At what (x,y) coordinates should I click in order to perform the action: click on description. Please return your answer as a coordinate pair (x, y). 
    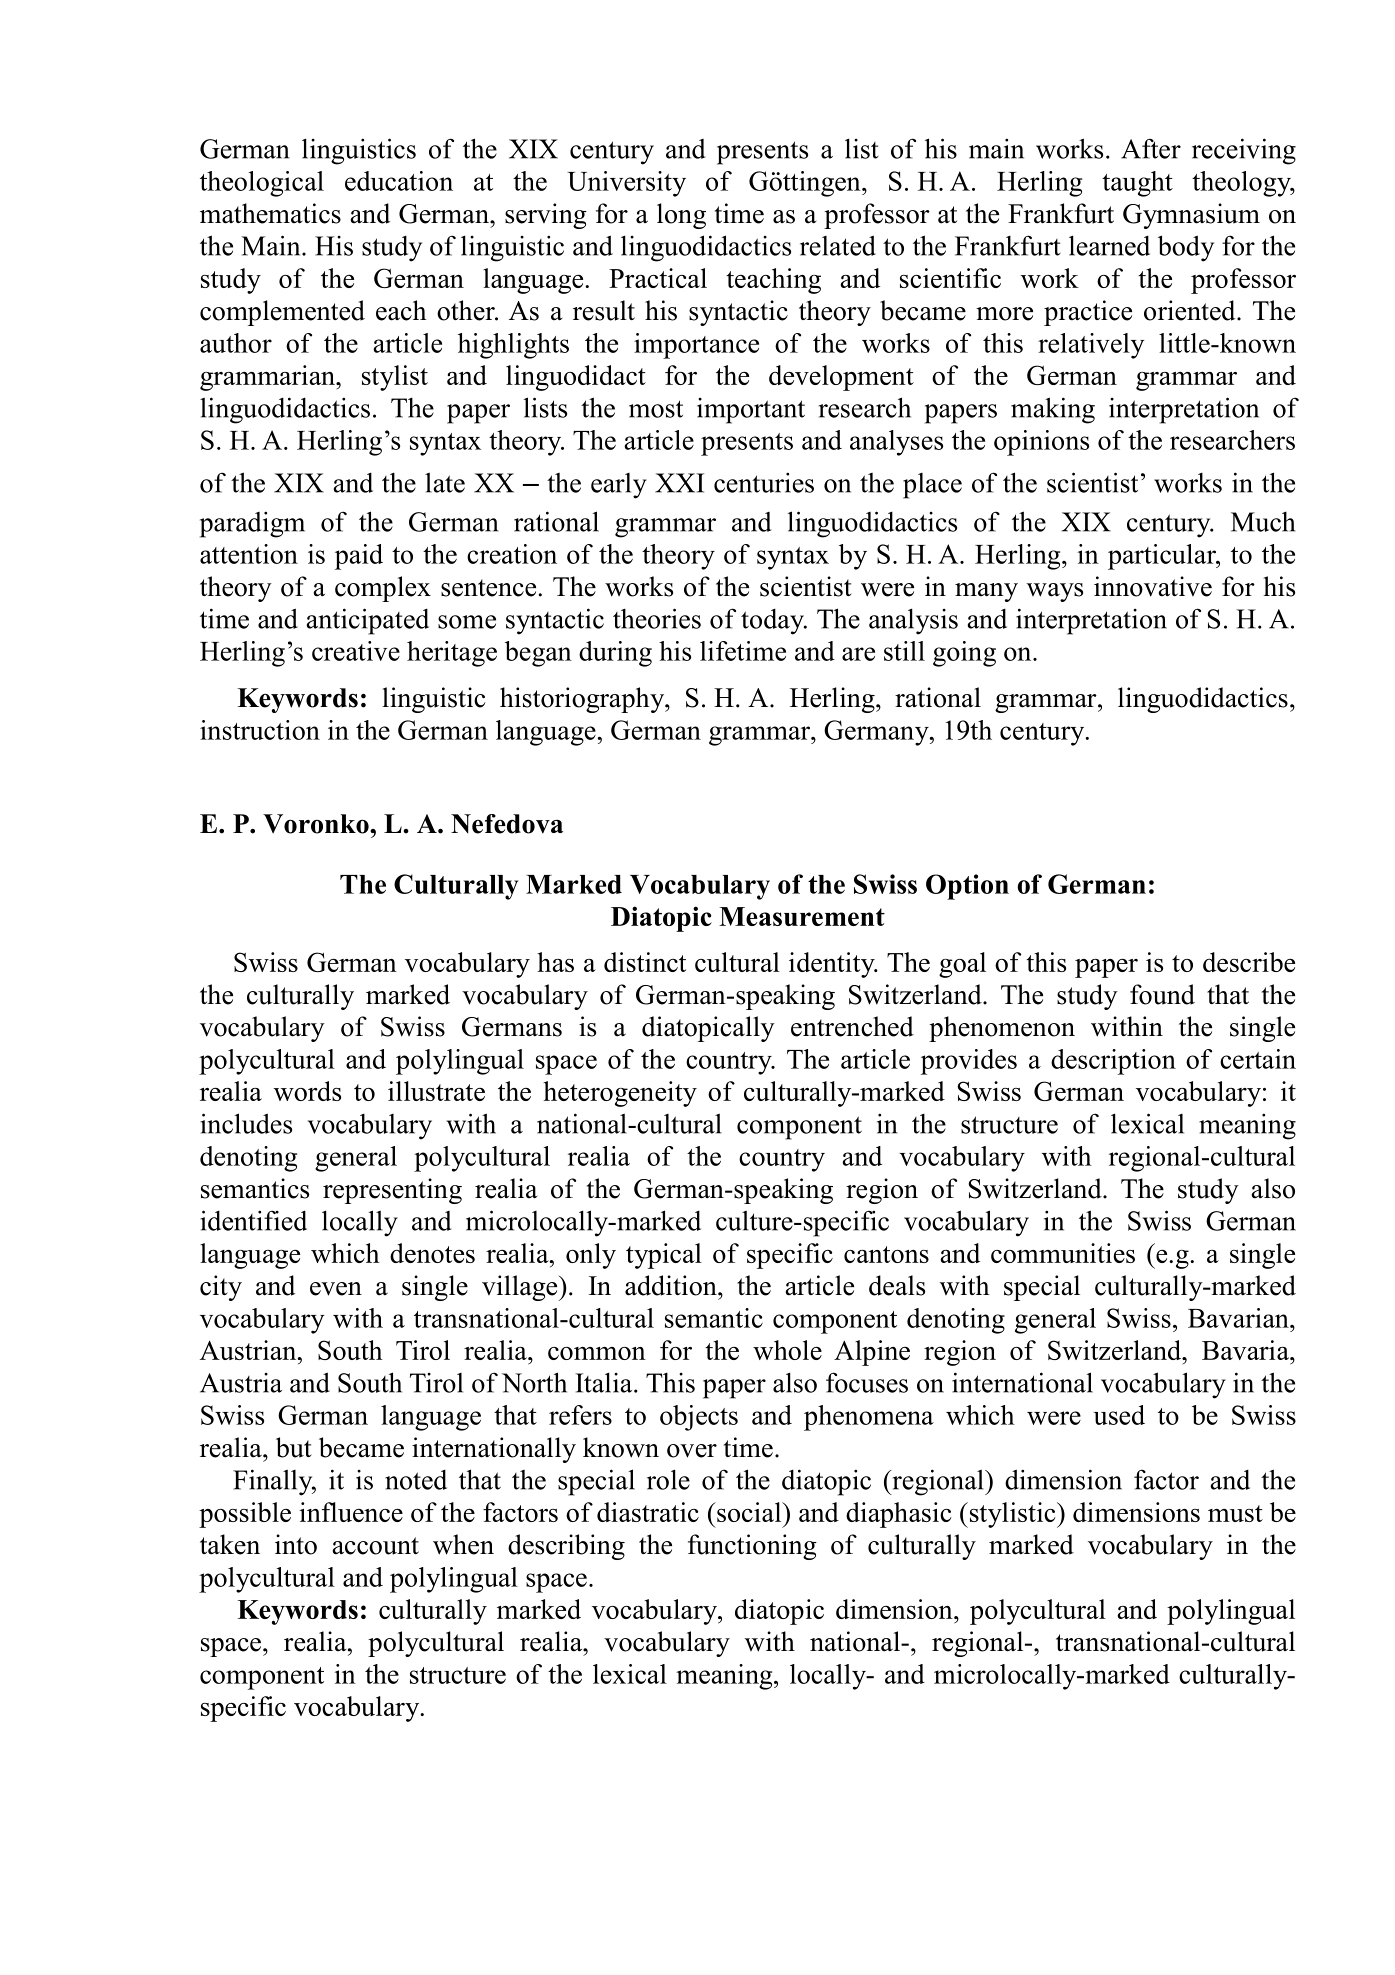
    Looking at the image, I should click on (1113, 1062).
